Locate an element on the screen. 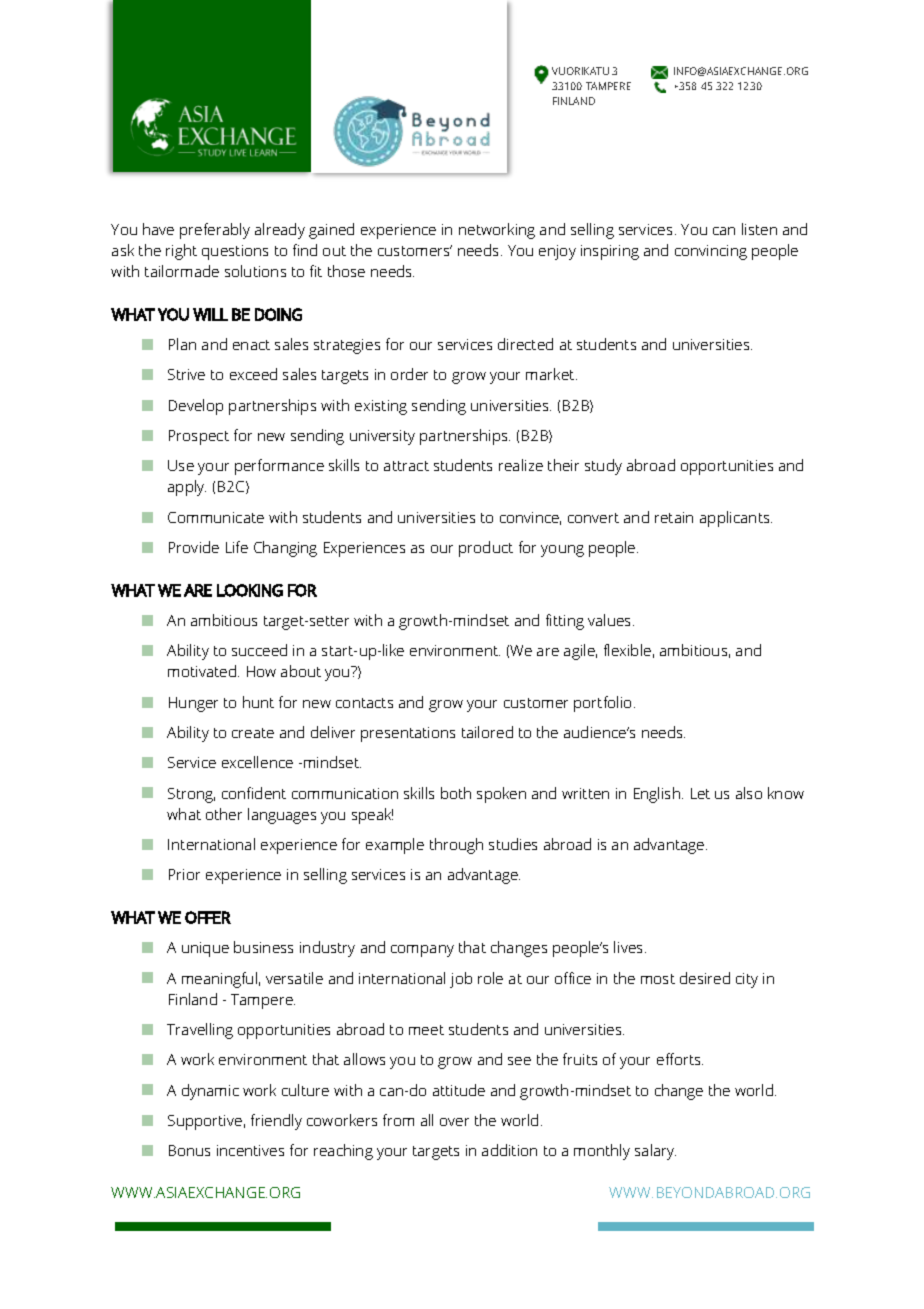  Provide is located at coordinates (194, 547).
